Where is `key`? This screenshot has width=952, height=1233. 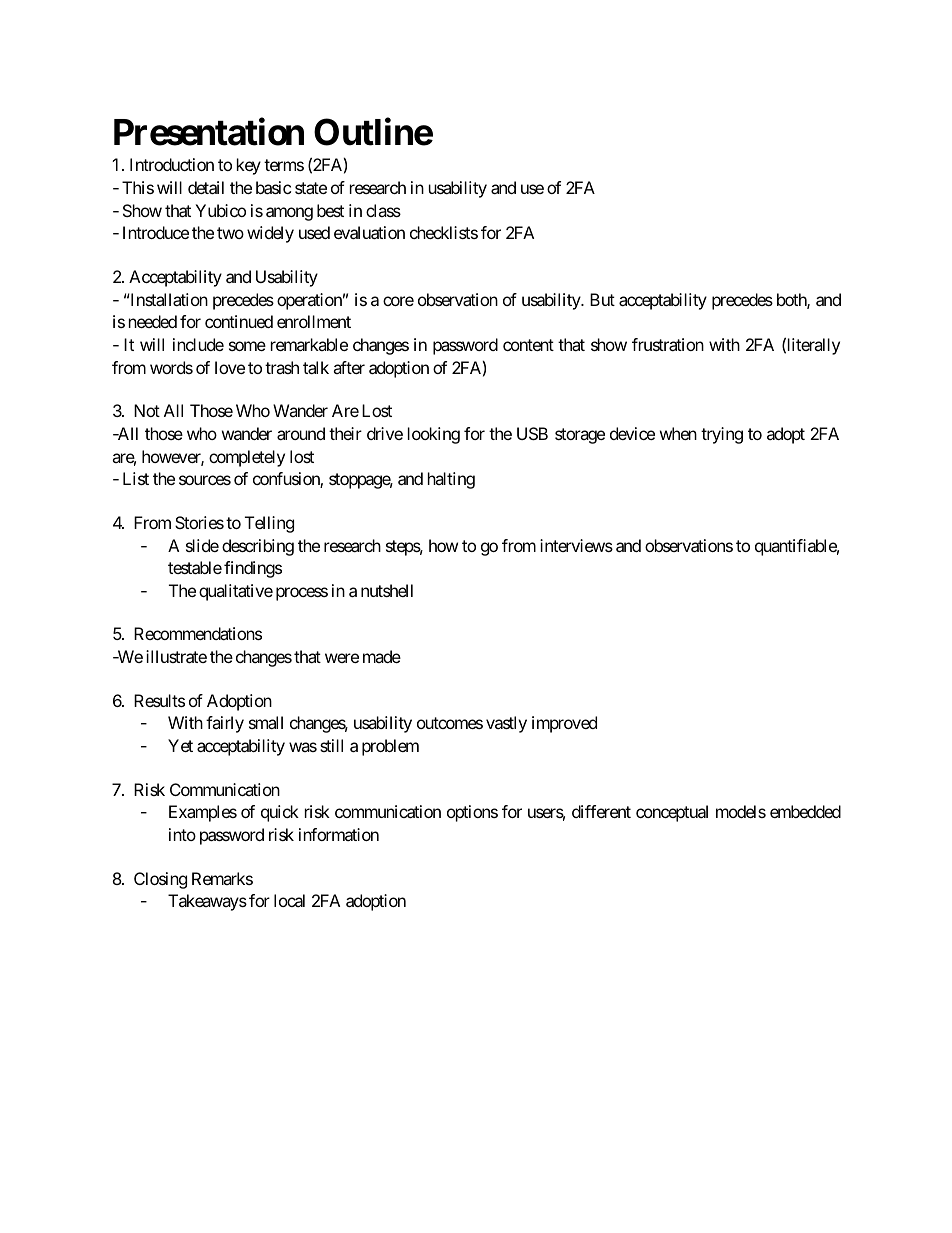
key is located at coordinates (249, 166).
